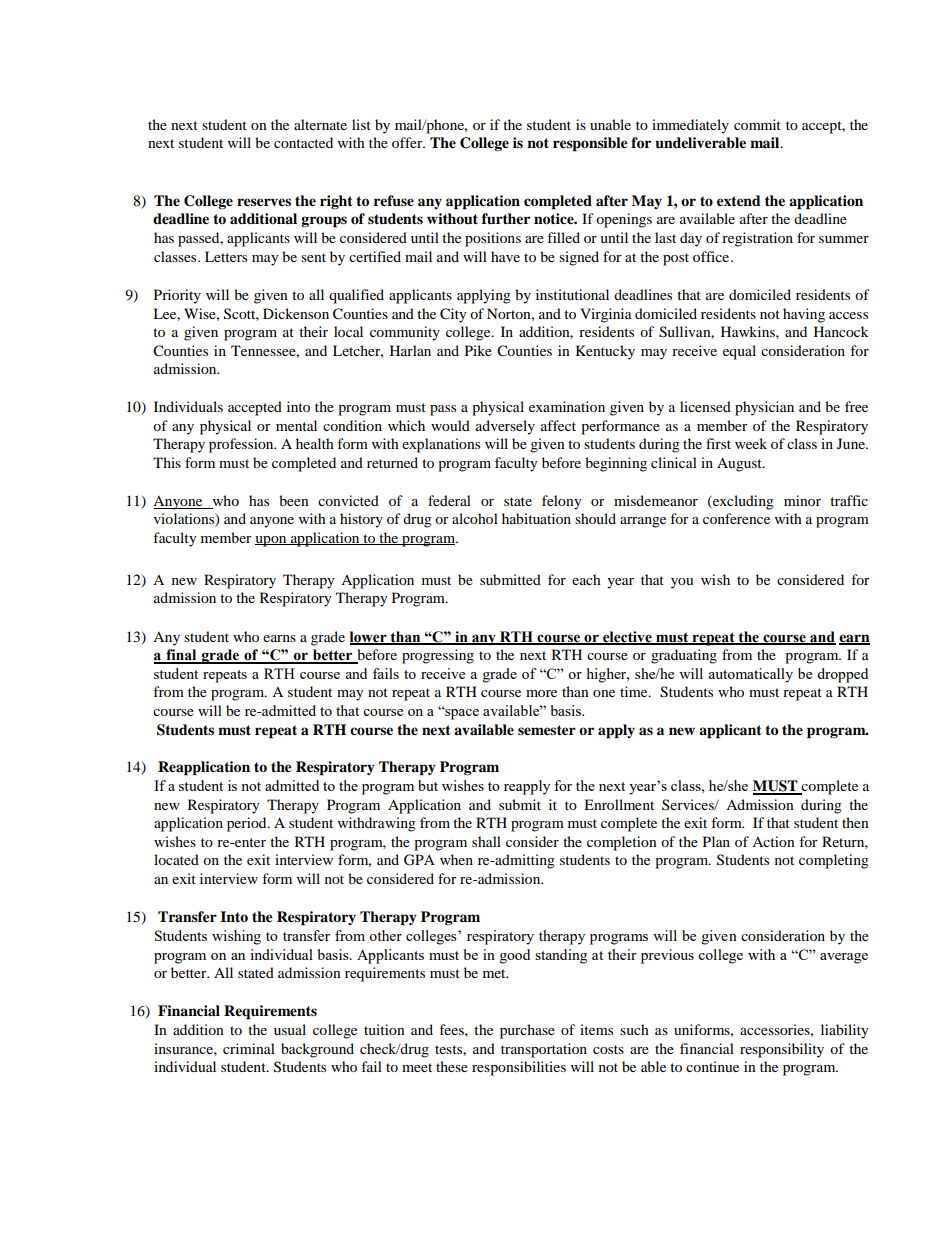 The image size is (952, 1233). Describe the element at coordinates (739, 352) in the screenshot. I see `equal` at that location.
